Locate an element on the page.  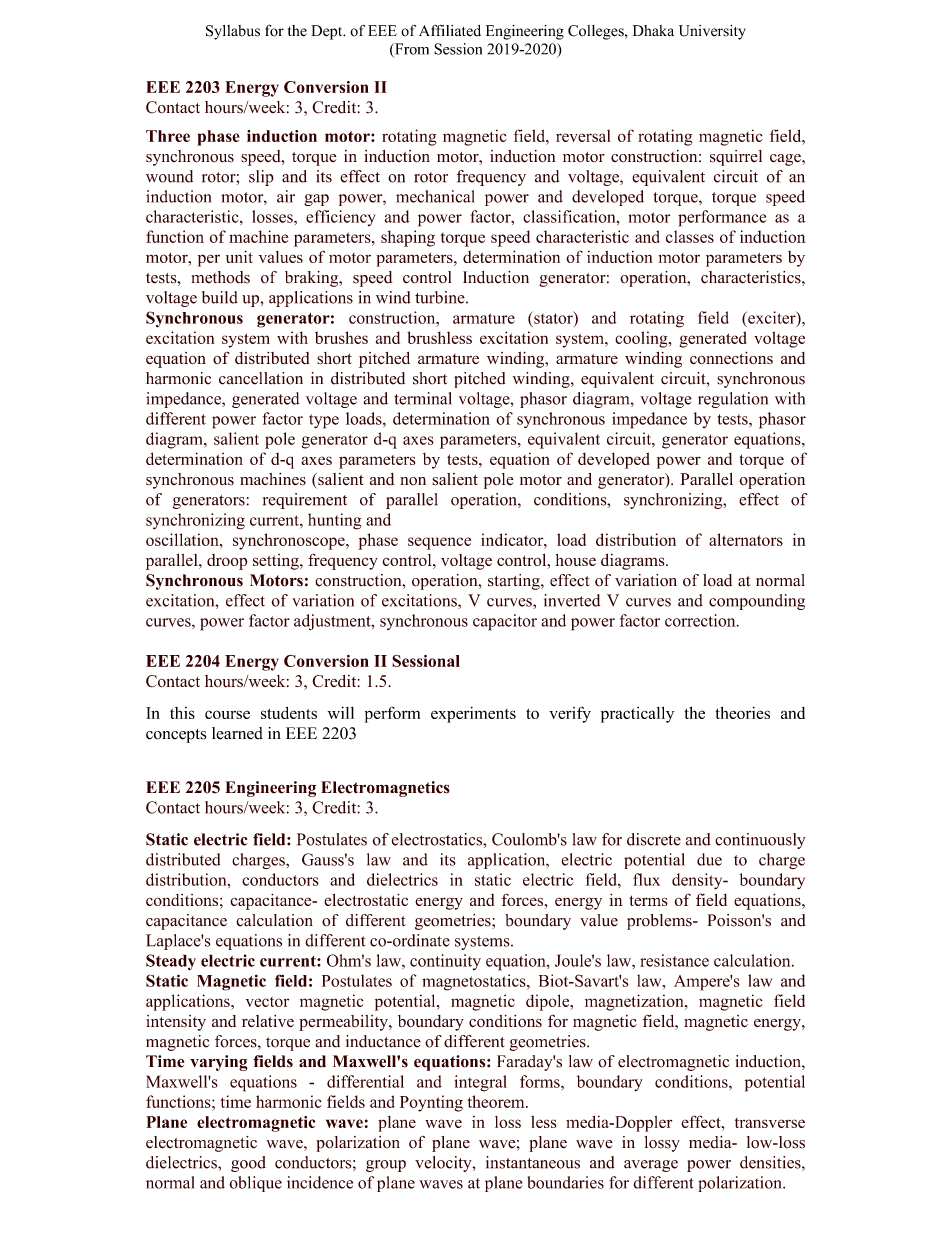
regulation is located at coordinates (733, 400).
